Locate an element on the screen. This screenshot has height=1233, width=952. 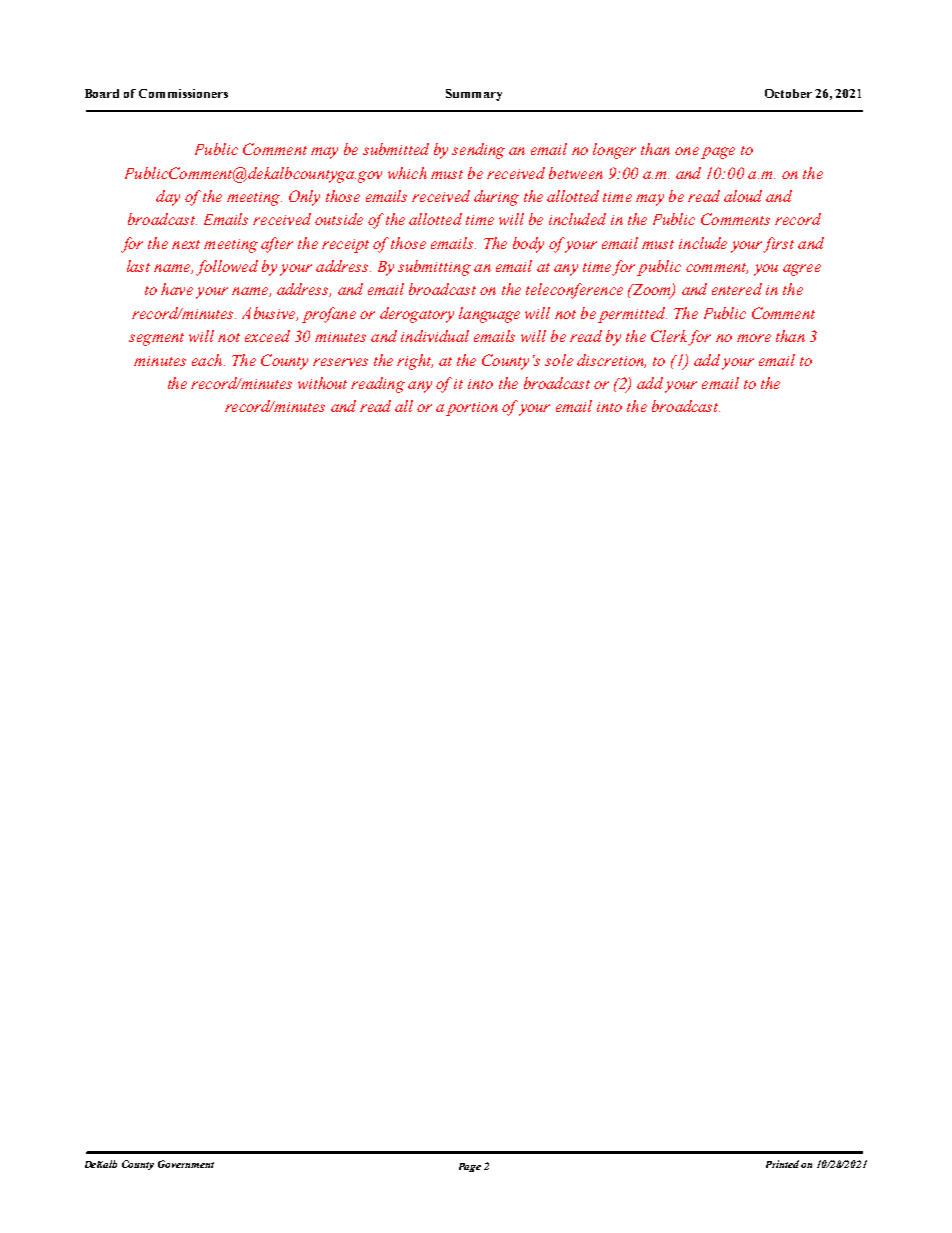
Government is located at coordinates (186, 1164).
